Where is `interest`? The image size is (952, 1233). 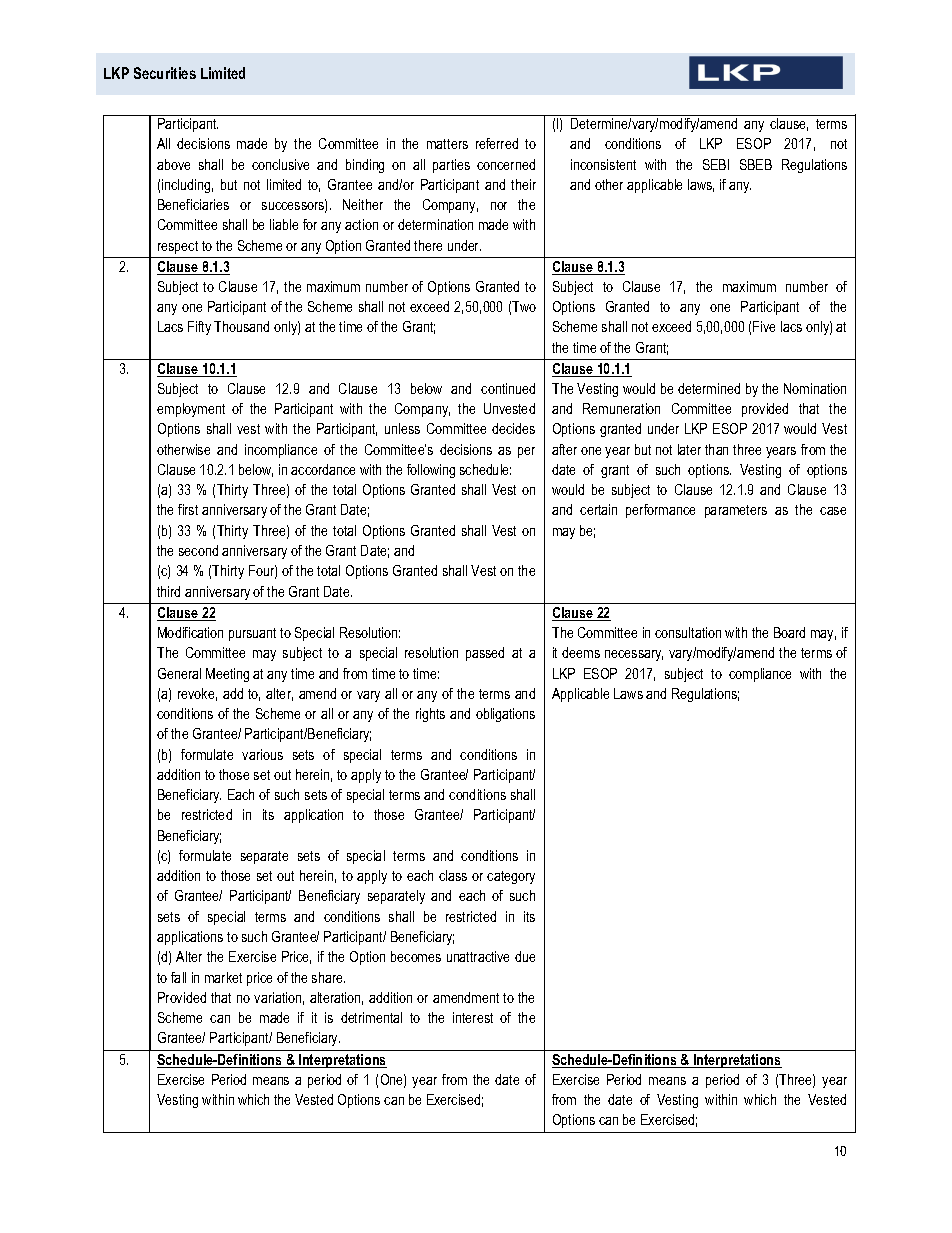
interest is located at coordinates (473, 1017).
